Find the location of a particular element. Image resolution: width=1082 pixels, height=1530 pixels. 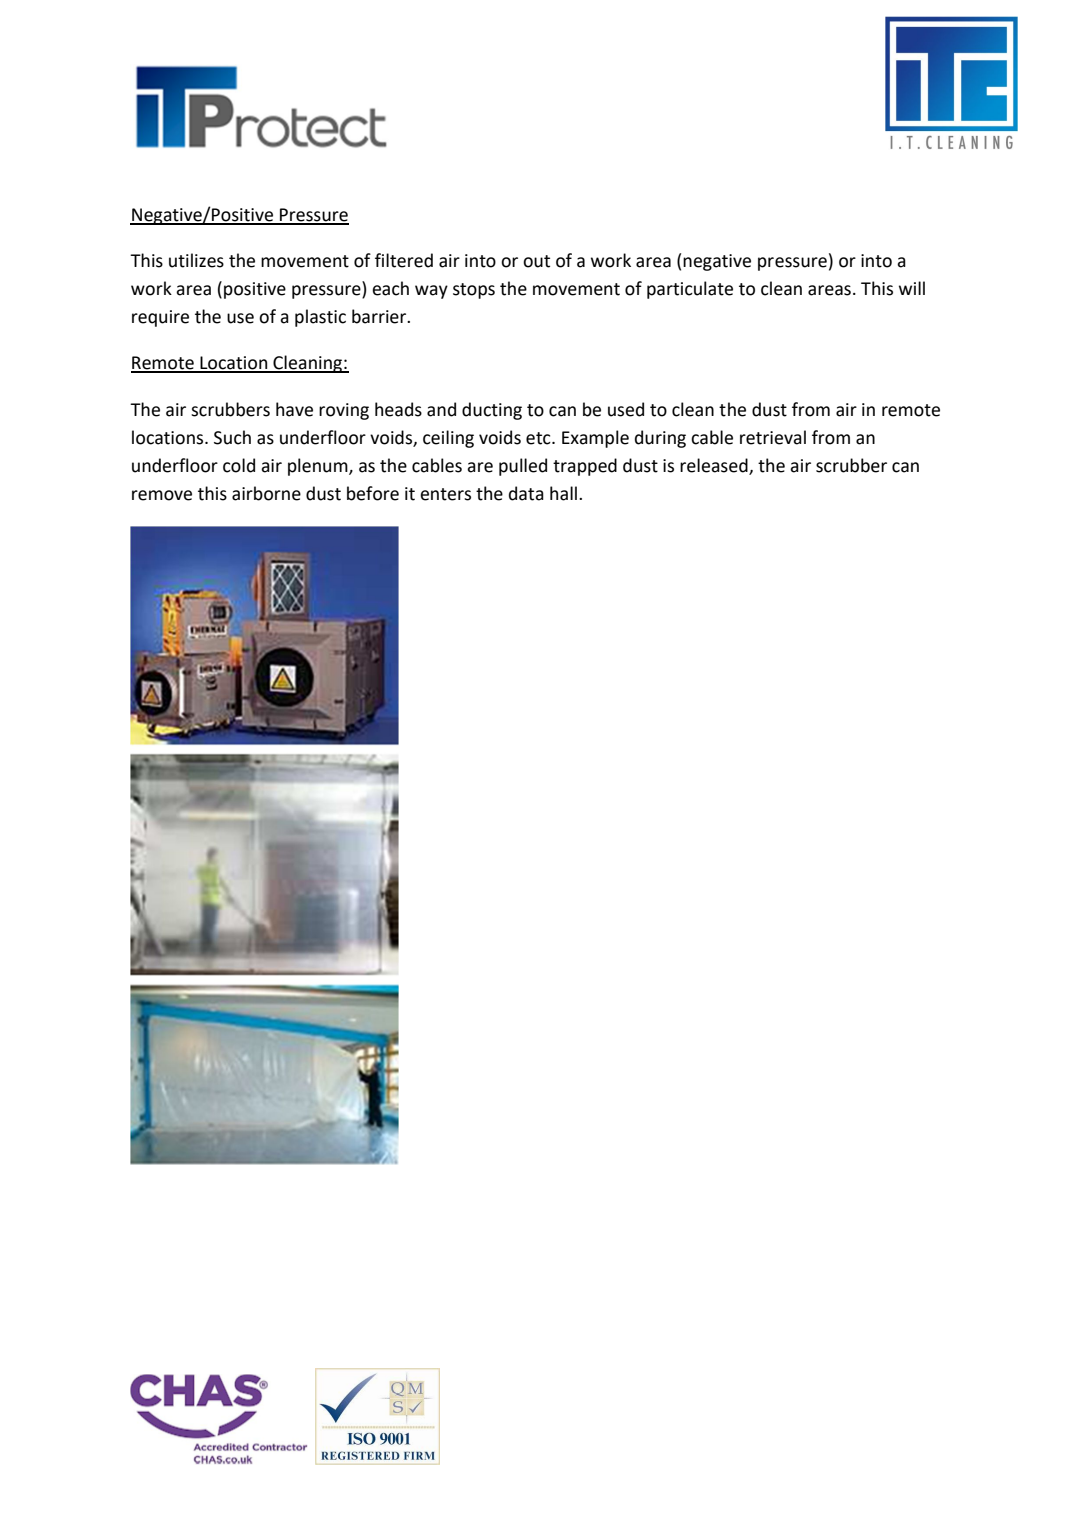

retrieval is located at coordinates (773, 437).
